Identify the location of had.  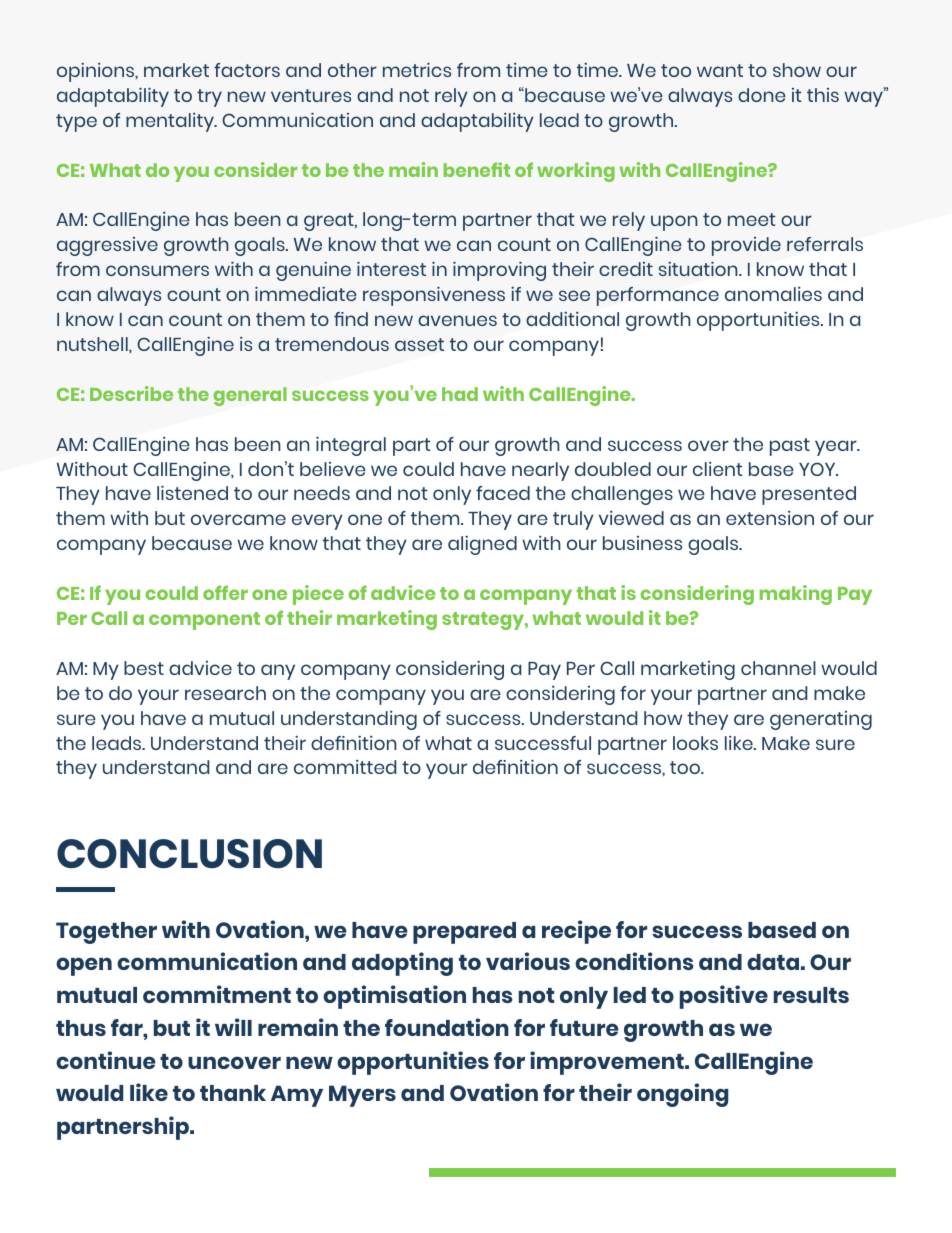
(460, 394).
